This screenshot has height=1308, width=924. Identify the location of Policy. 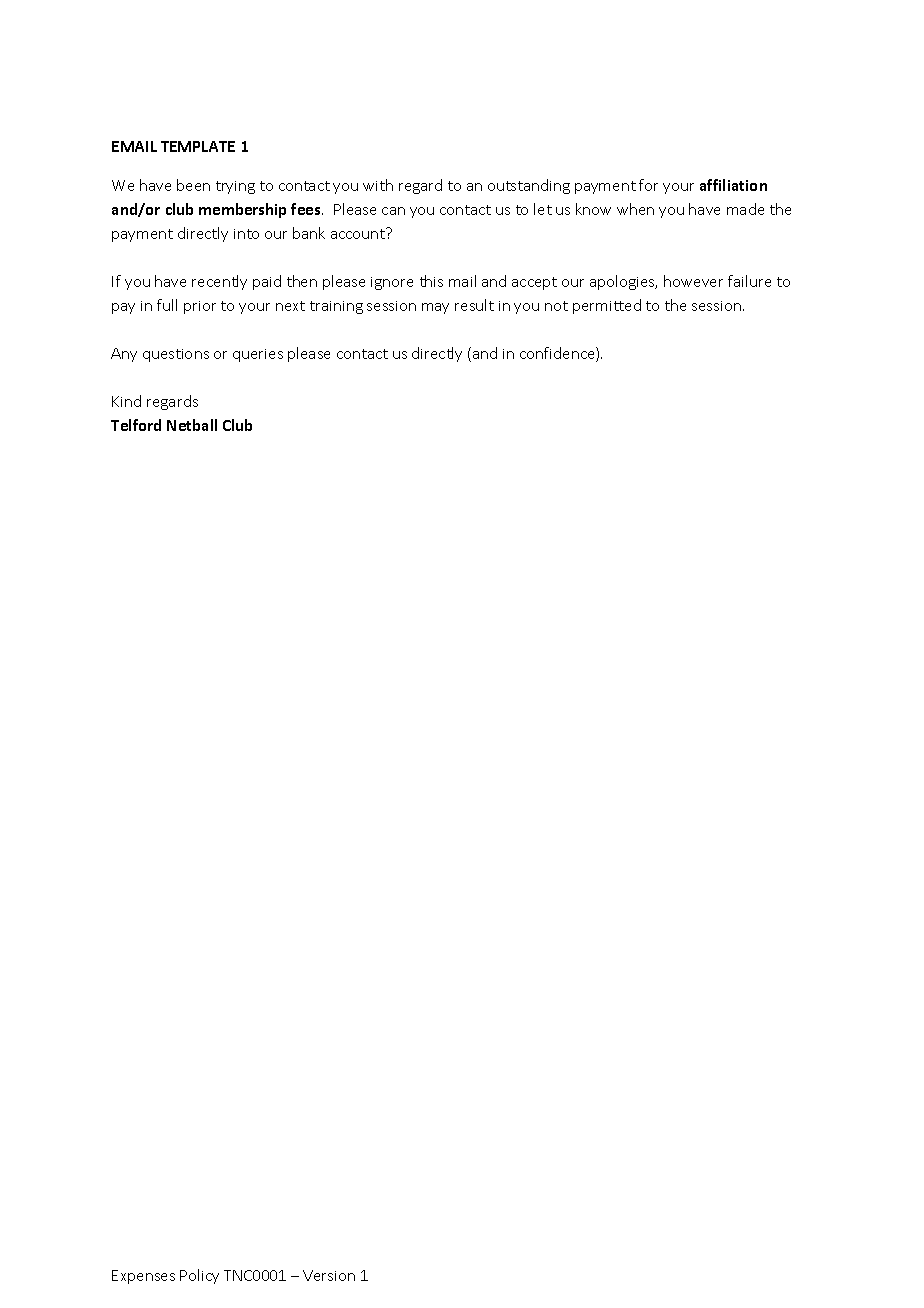
(199, 1276).
